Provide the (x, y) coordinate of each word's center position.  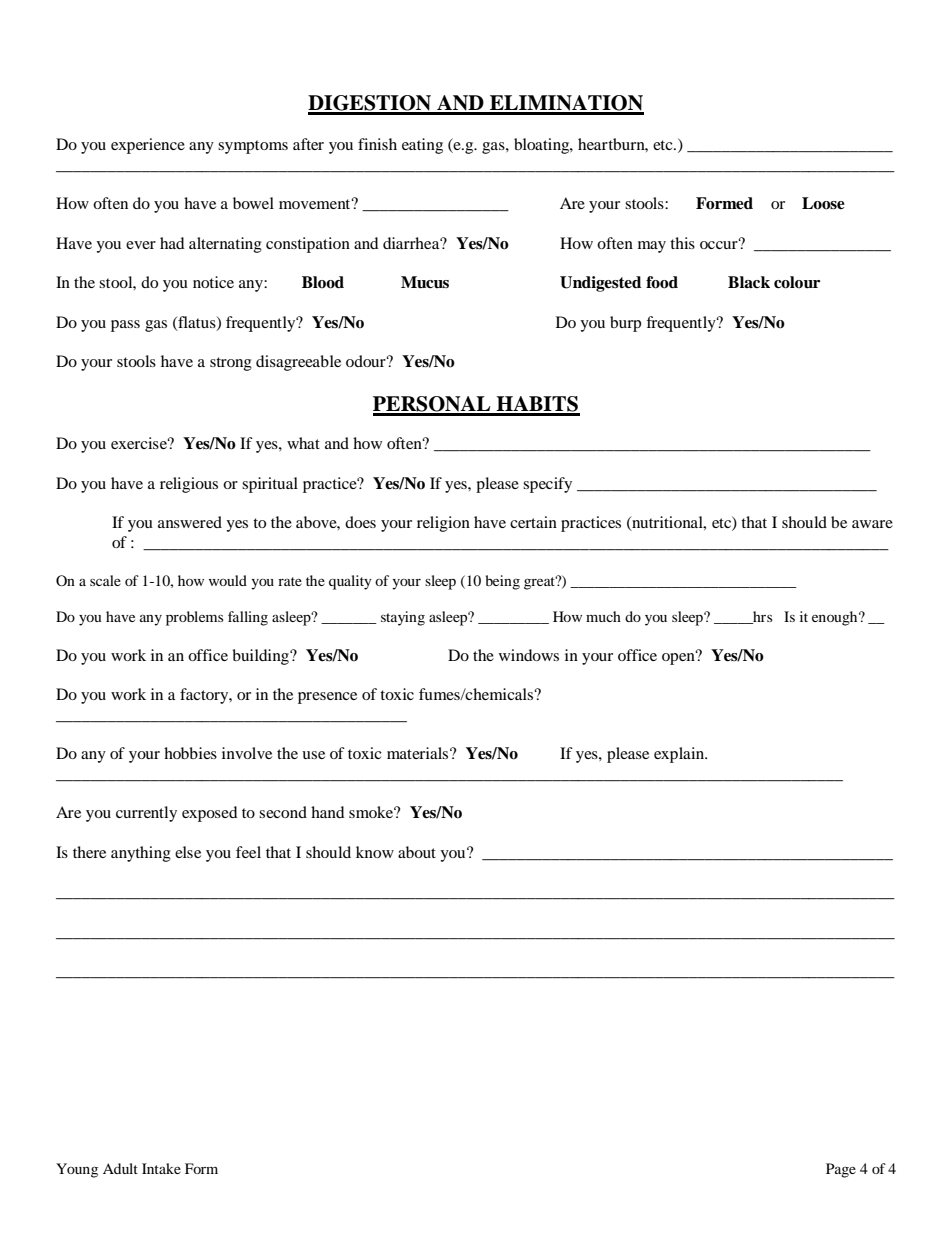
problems (194, 618)
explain (680, 755)
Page (841, 1170)
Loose (823, 203)
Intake (161, 1168)
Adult (120, 1168)
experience (148, 146)
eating (422, 146)
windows (529, 655)
